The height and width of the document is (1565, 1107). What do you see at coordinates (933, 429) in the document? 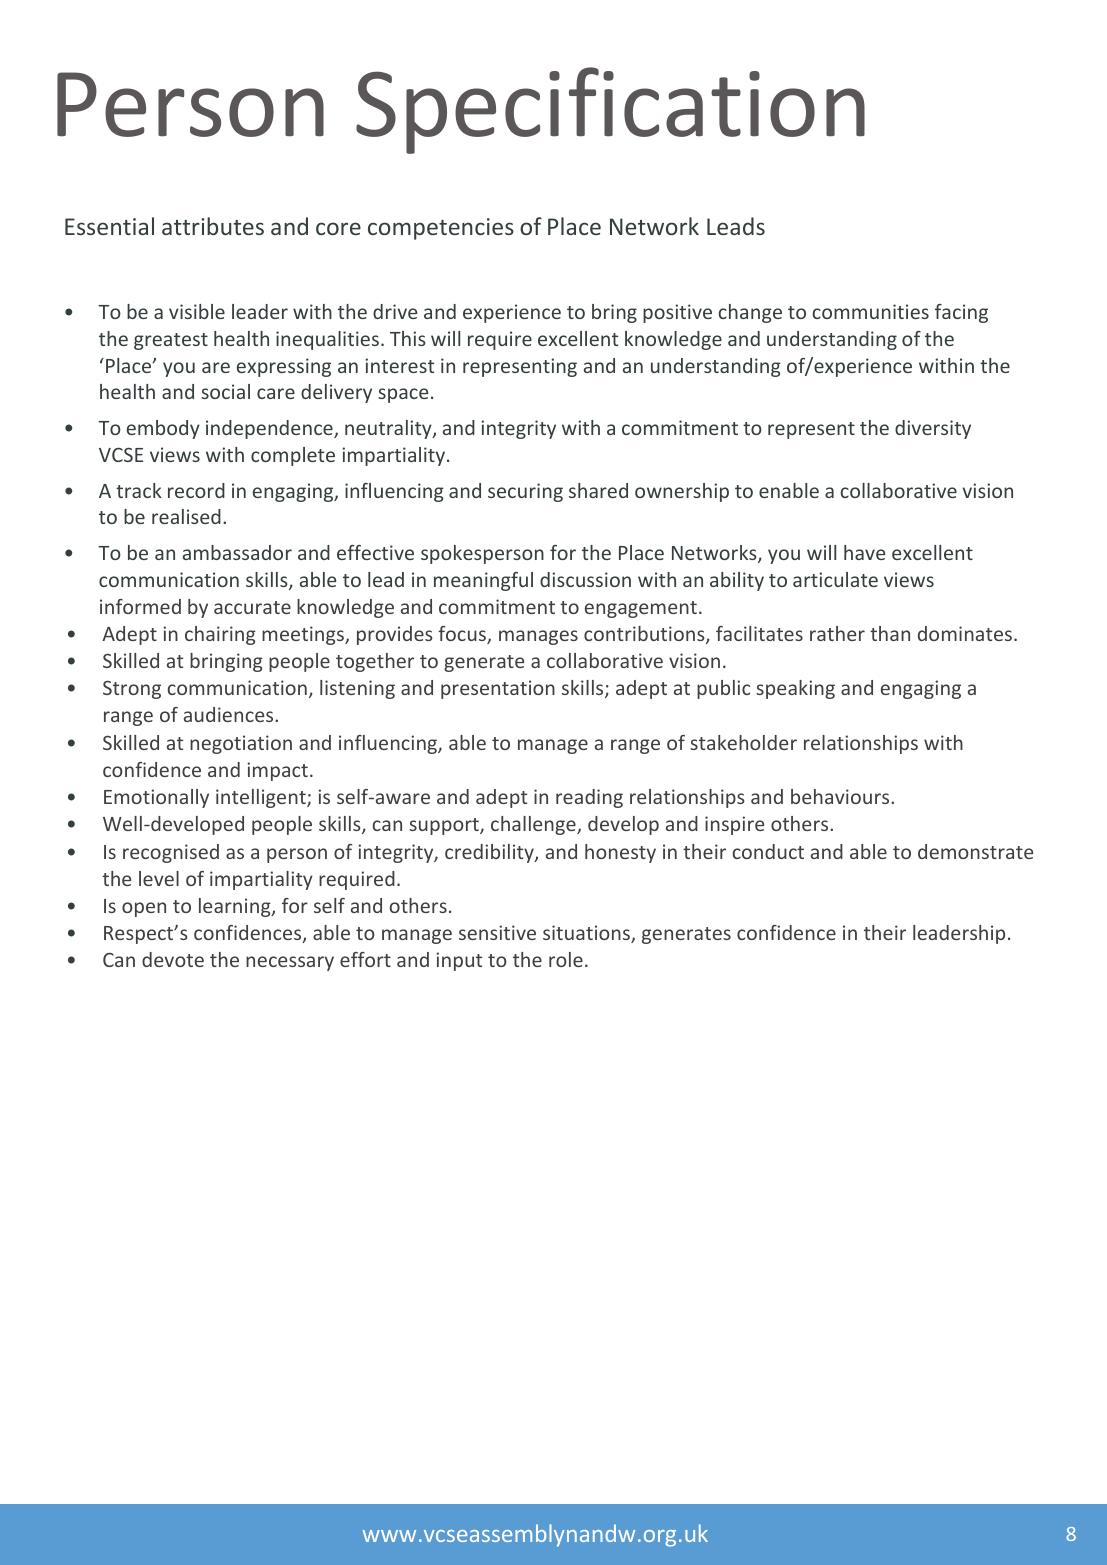
I see `diversity` at bounding box center [933, 429].
